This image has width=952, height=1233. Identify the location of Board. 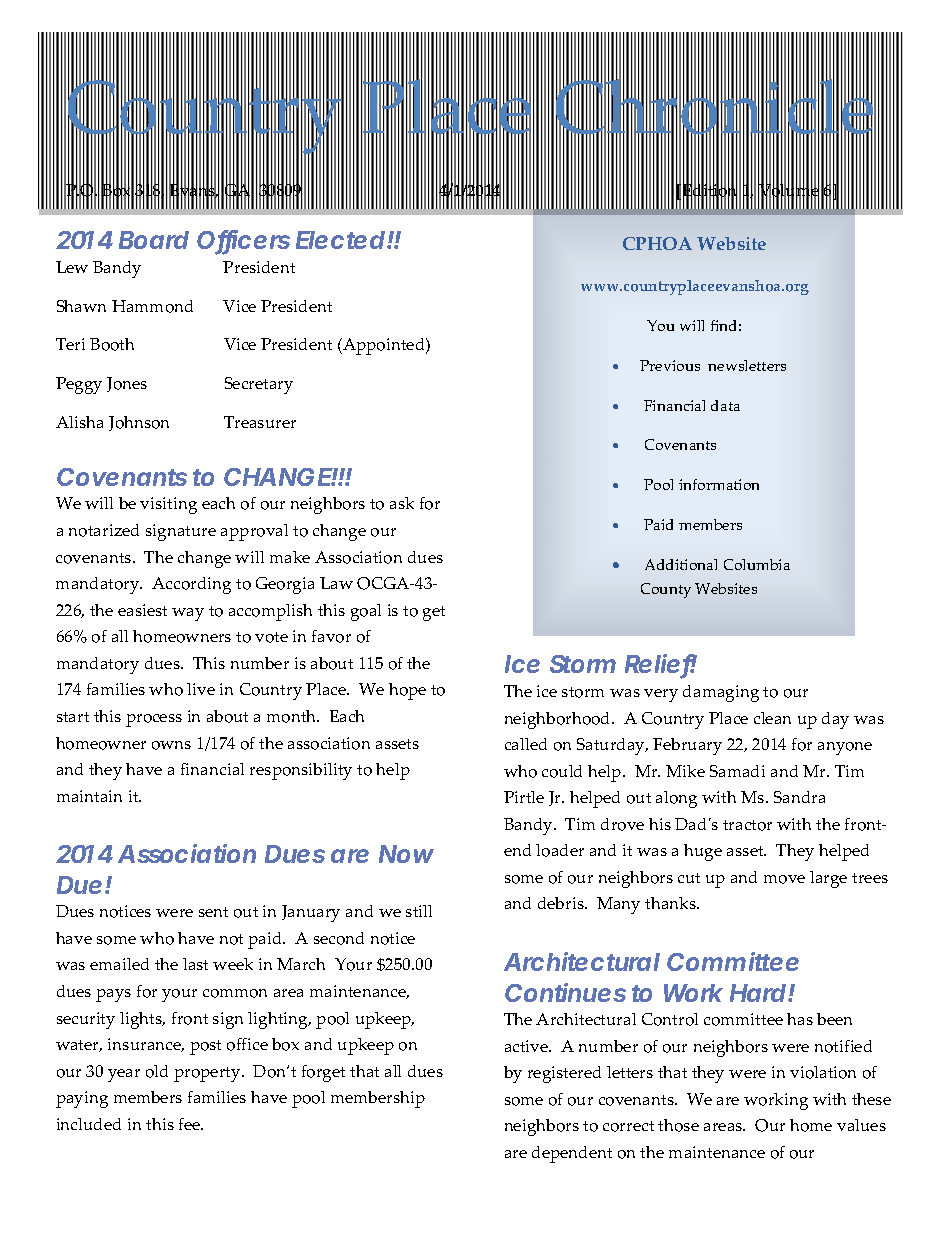
(154, 240).
